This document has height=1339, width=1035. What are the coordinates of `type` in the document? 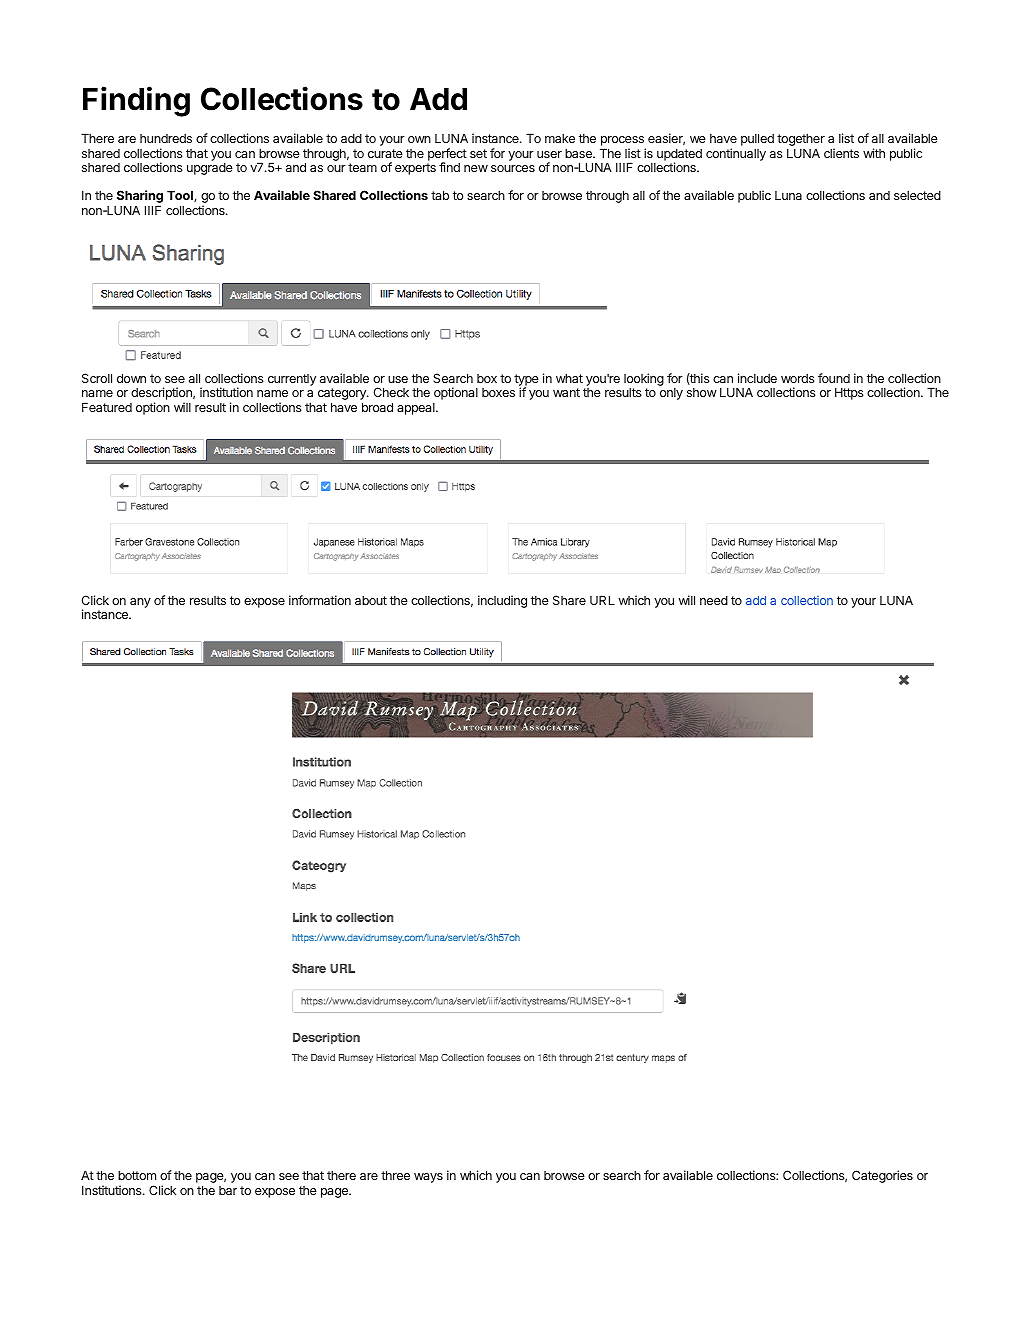 It's located at (526, 381).
